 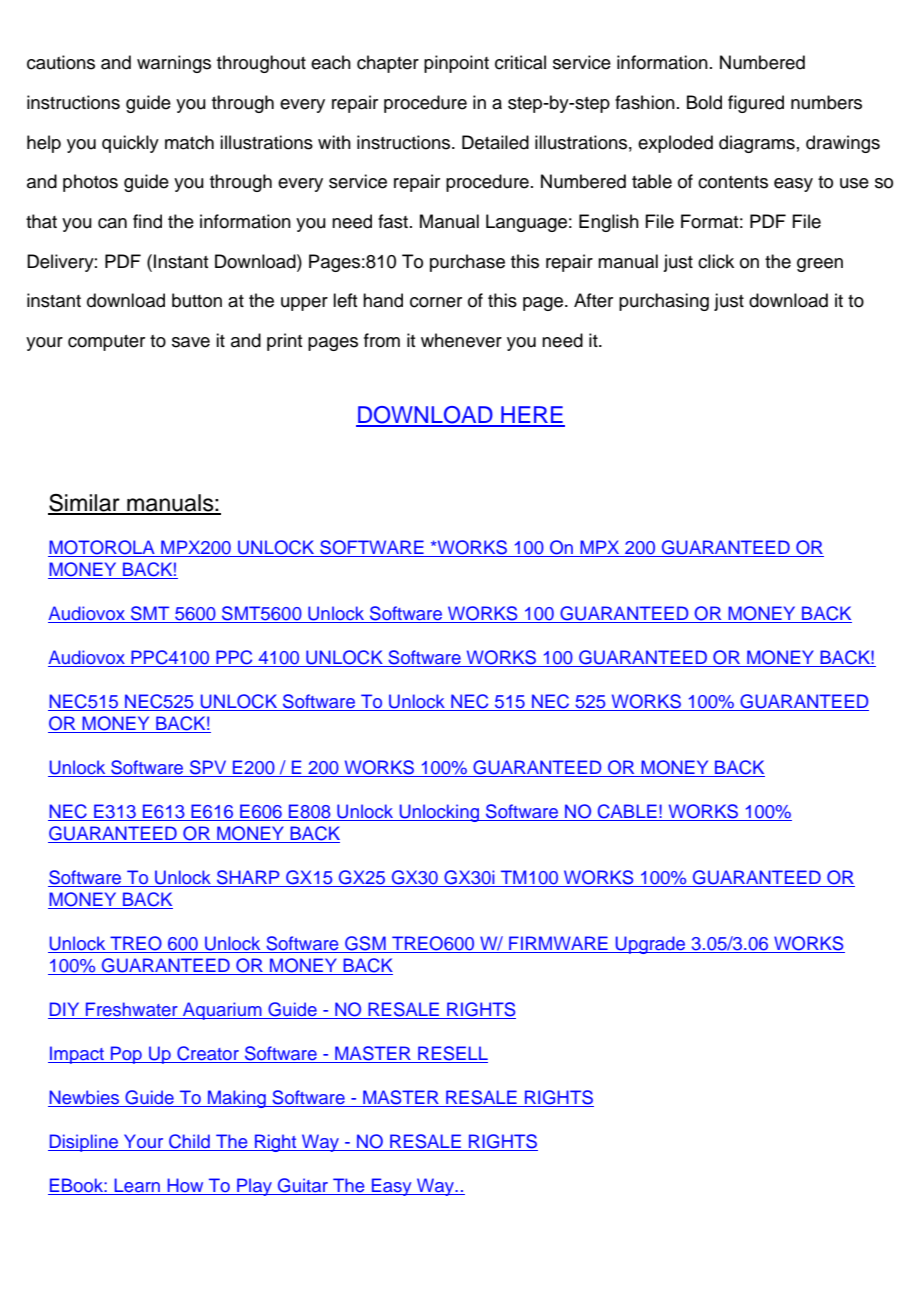 I want to click on pinpoint, so click(x=456, y=64).
